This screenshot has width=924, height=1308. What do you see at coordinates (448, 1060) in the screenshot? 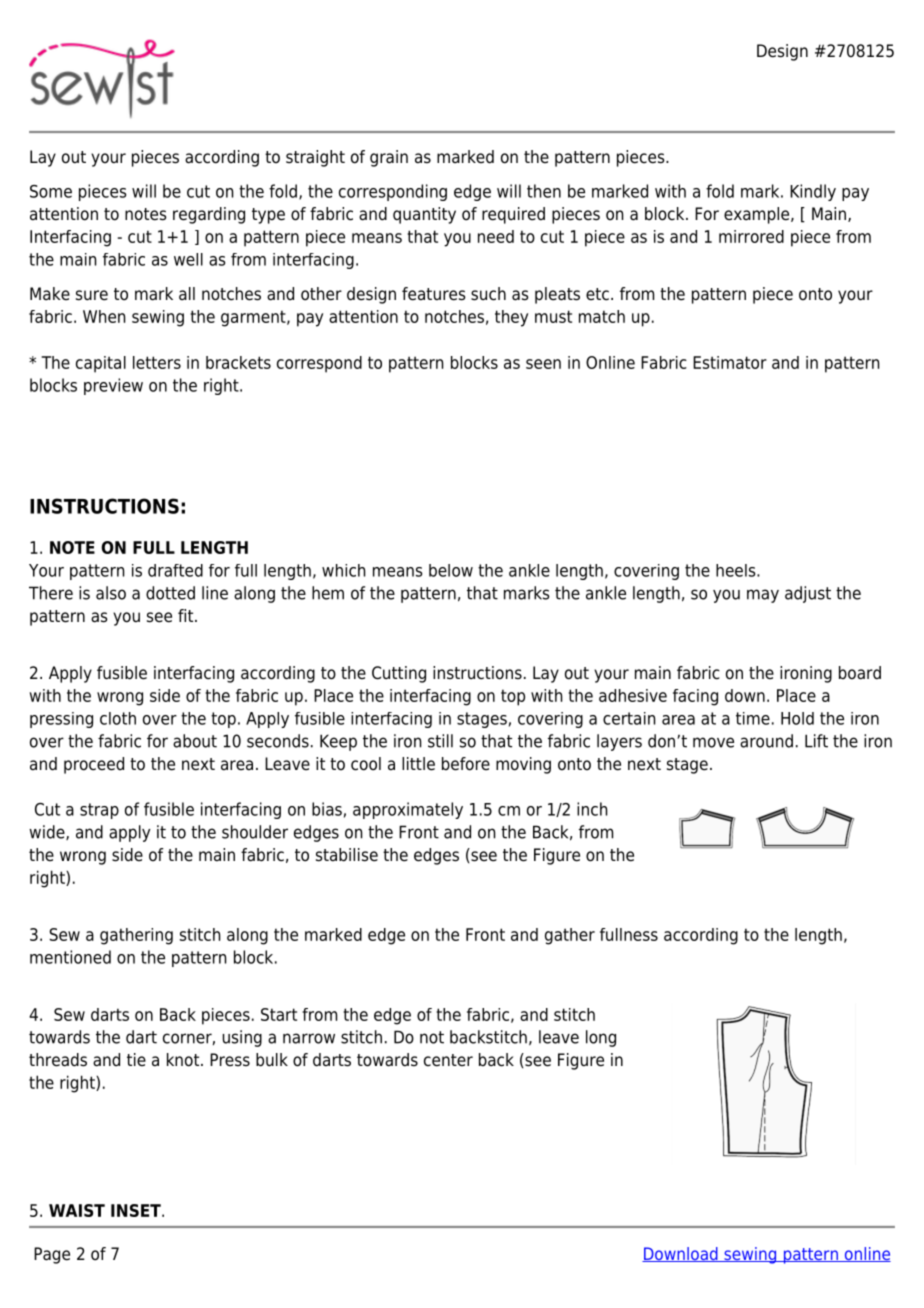
I see `center` at bounding box center [448, 1060].
